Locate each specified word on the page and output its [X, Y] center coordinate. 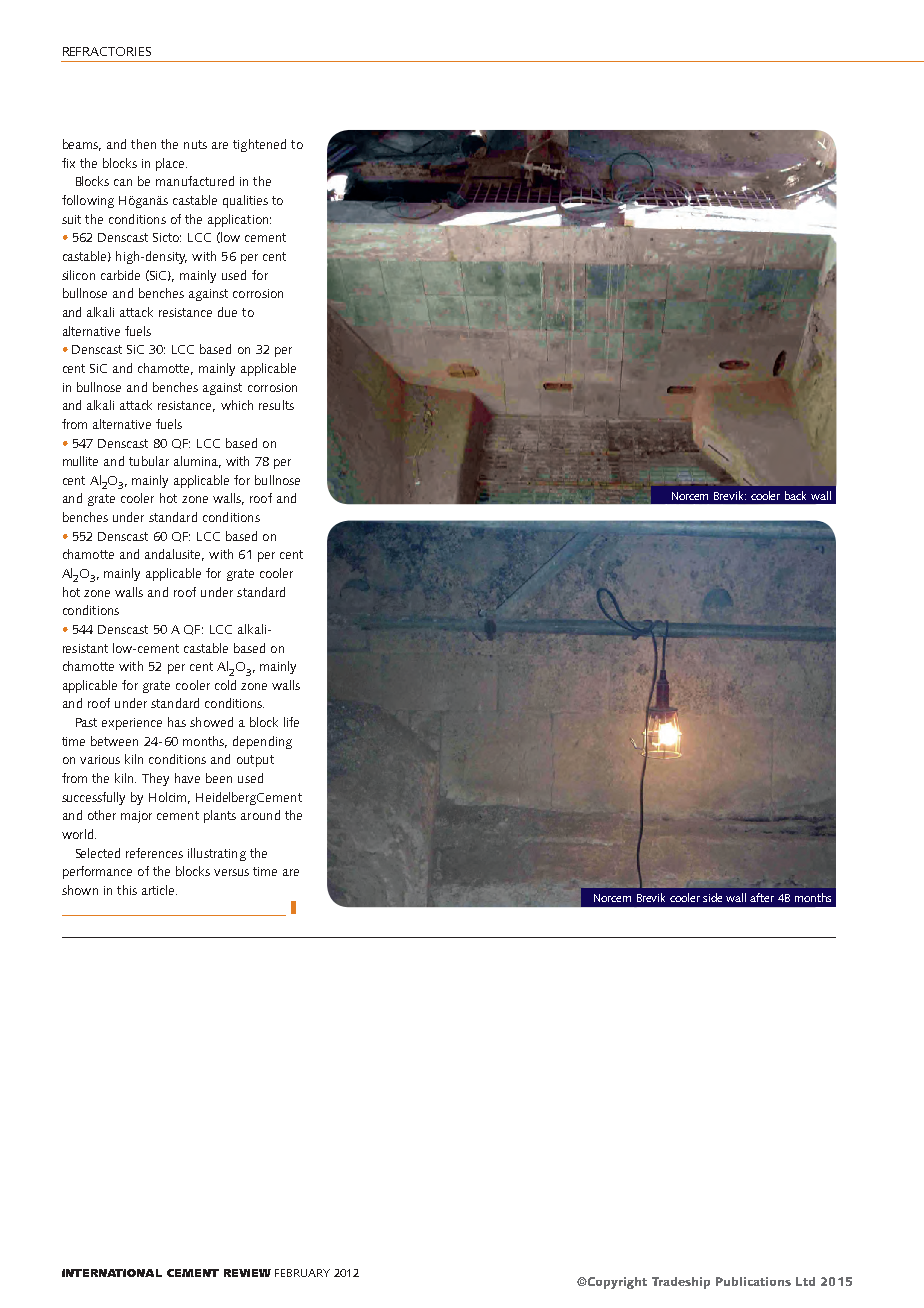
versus [231, 872]
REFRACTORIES [107, 51]
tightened [259, 145]
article [159, 890]
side [712, 897]
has [177, 722]
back [795, 495]
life [291, 722]
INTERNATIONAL [112, 1273]
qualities [245, 201]
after [762, 897]
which [237, 405]
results [276, 405]
